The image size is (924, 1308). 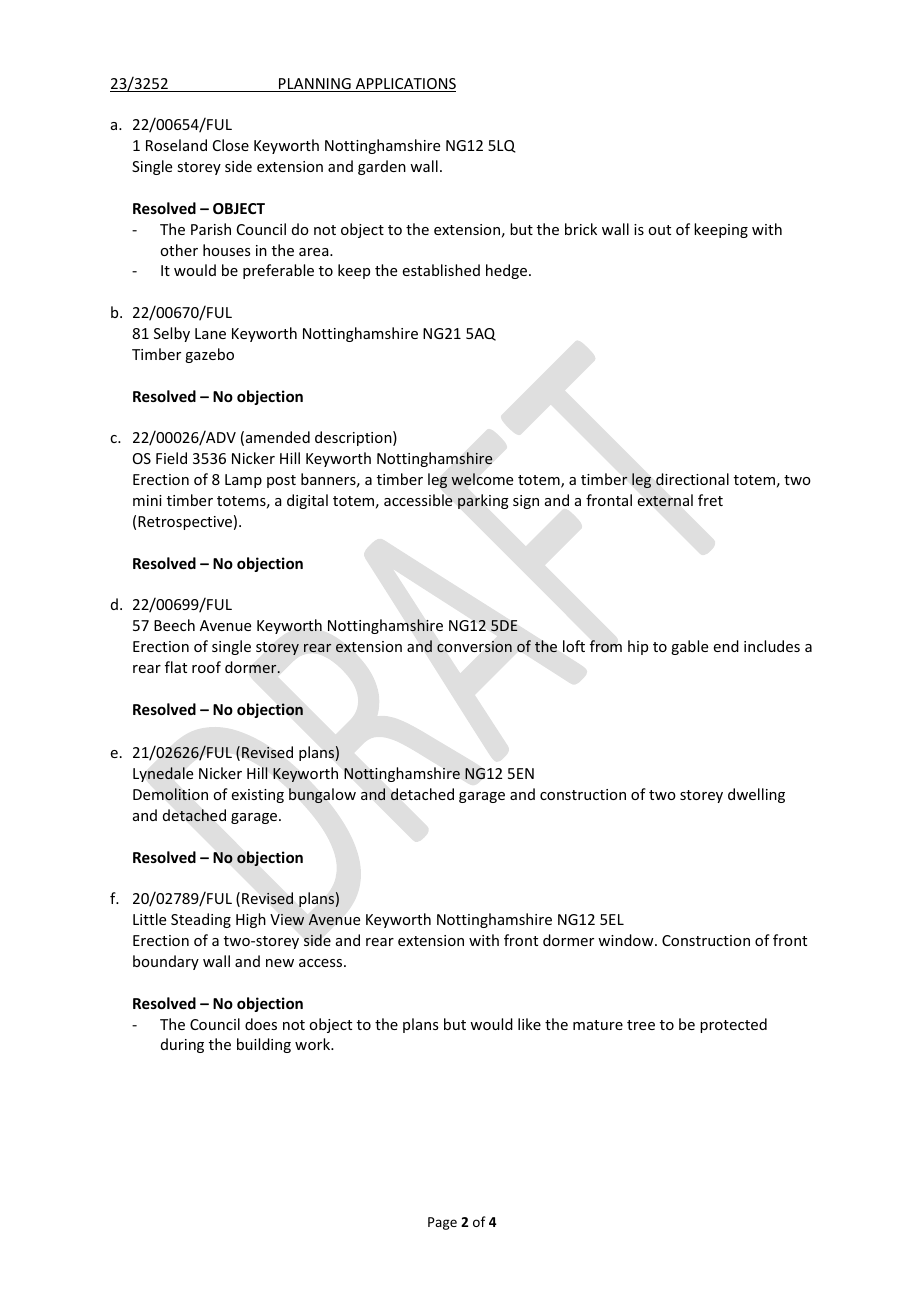 I want to click on APPLICATIONS, so click(x=405, y=85).
